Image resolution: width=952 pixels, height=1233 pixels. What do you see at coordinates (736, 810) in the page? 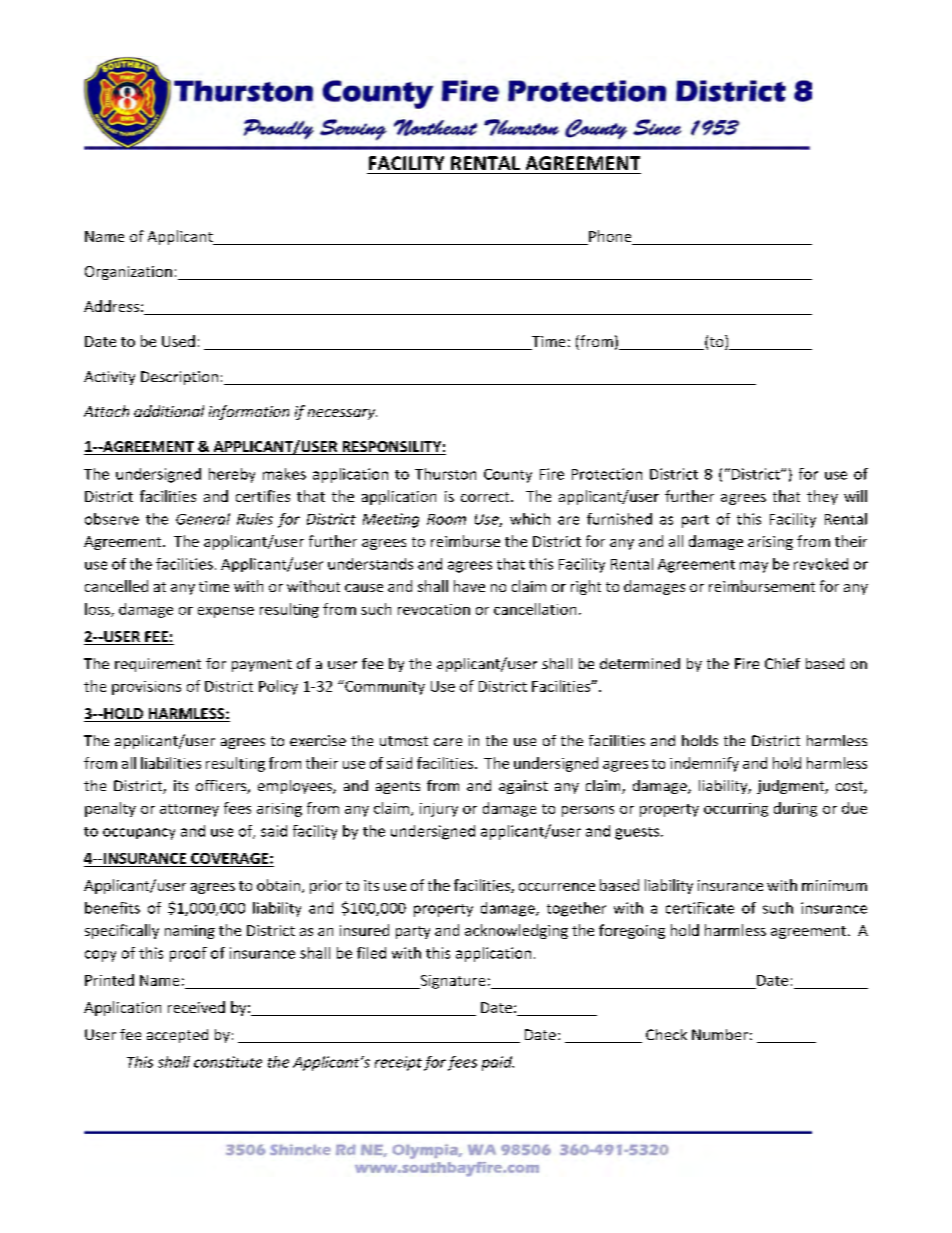
I see `occurring` at bounding box center [736, 810].
